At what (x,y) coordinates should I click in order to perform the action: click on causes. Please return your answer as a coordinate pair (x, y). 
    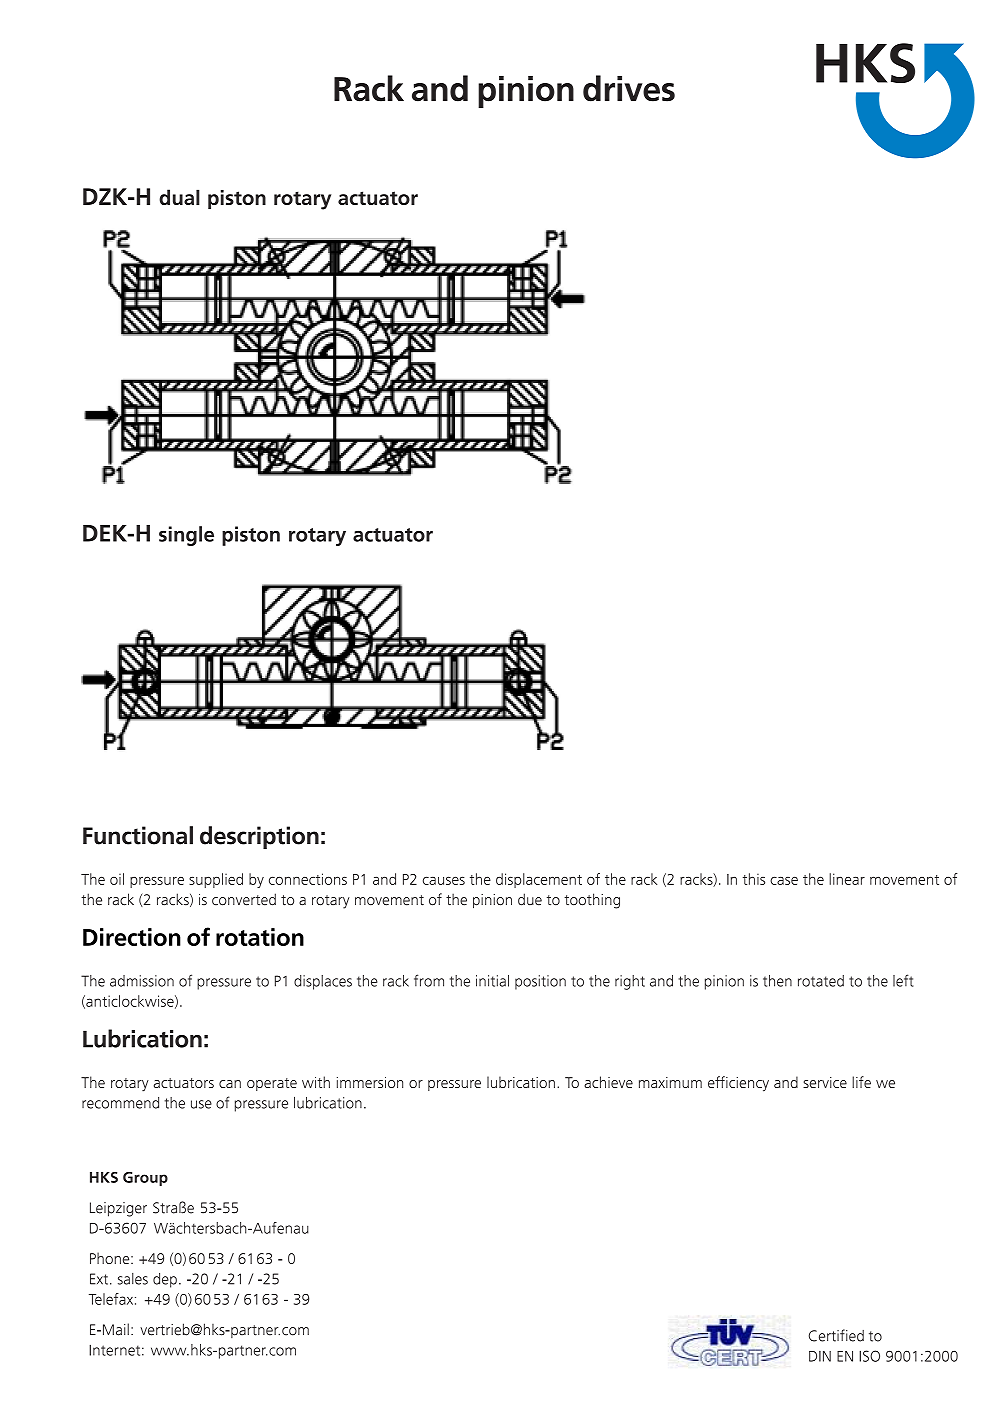
    Looking at the image, I should click on (444, 880).
